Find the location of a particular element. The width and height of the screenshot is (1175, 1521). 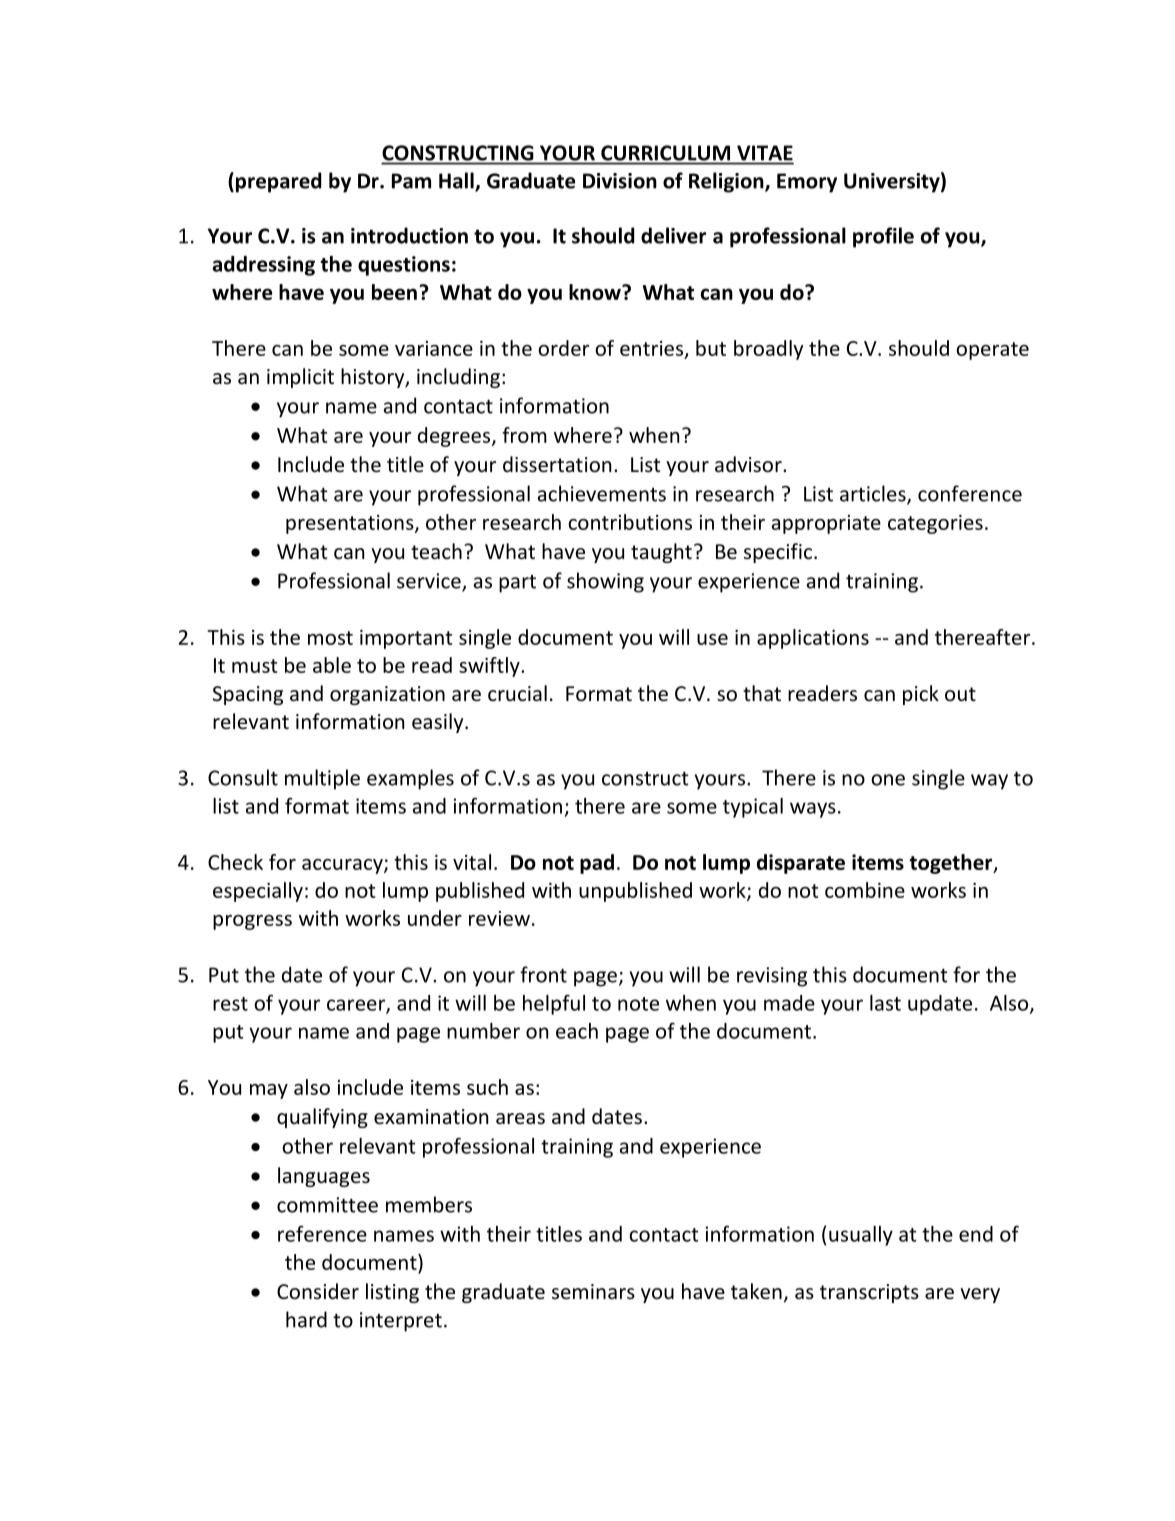

seminars is located at coordinates (593, 1291).
